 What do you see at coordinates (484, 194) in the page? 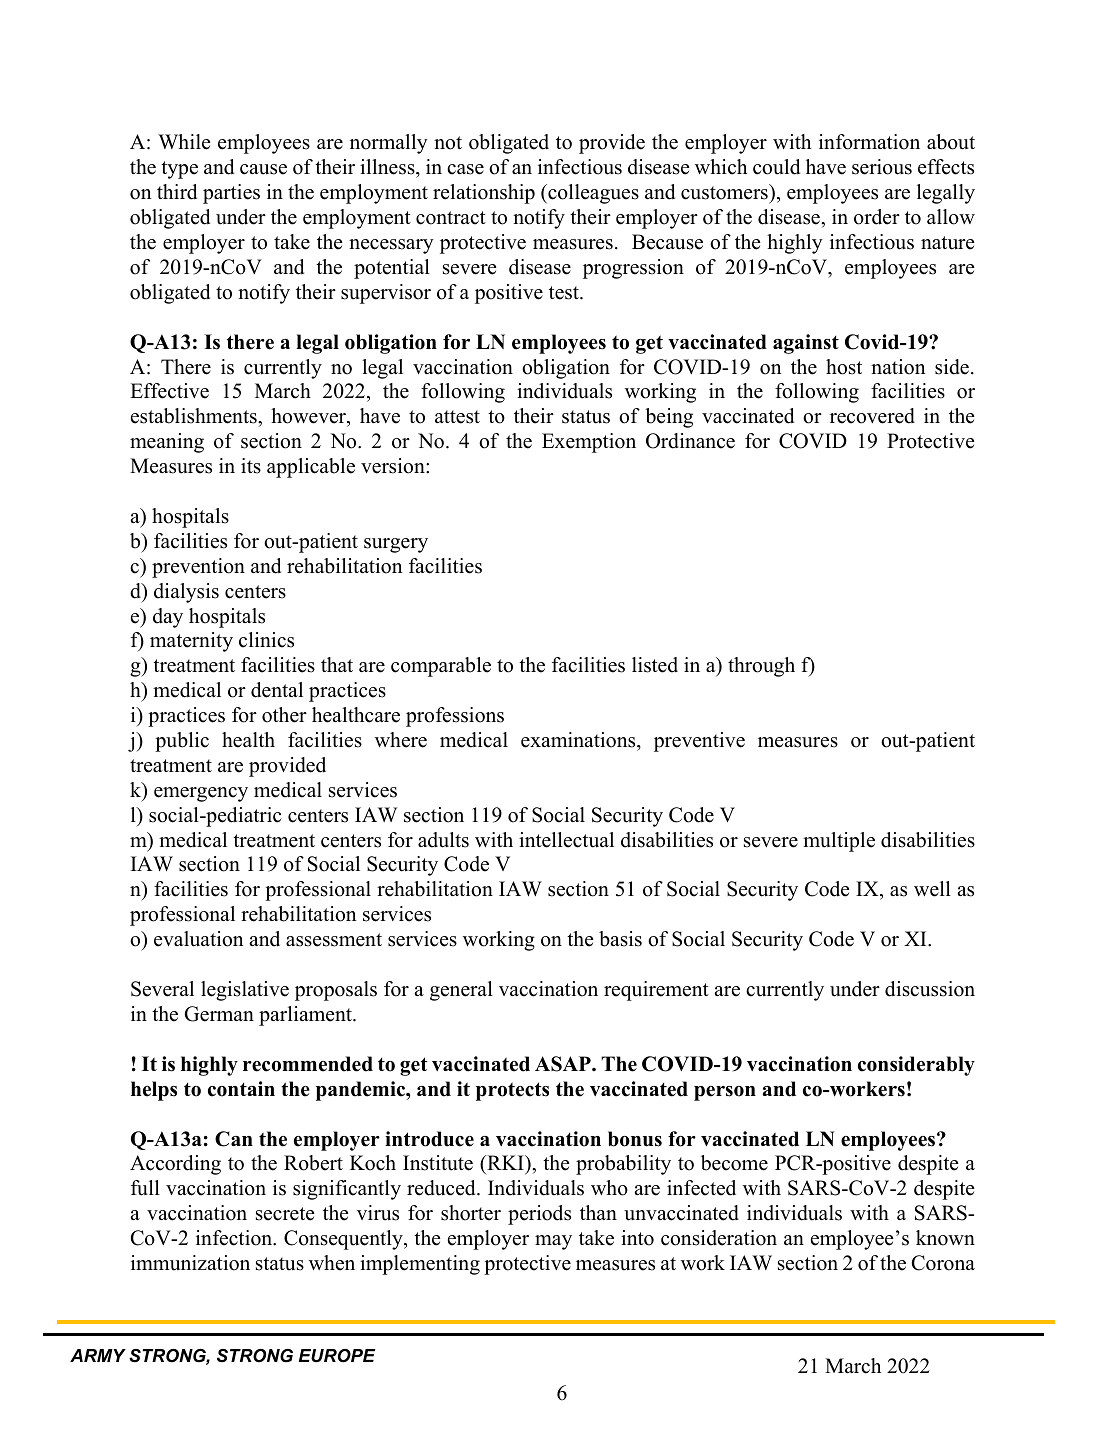
I see `relationship` at bounding box center [484, 194].
